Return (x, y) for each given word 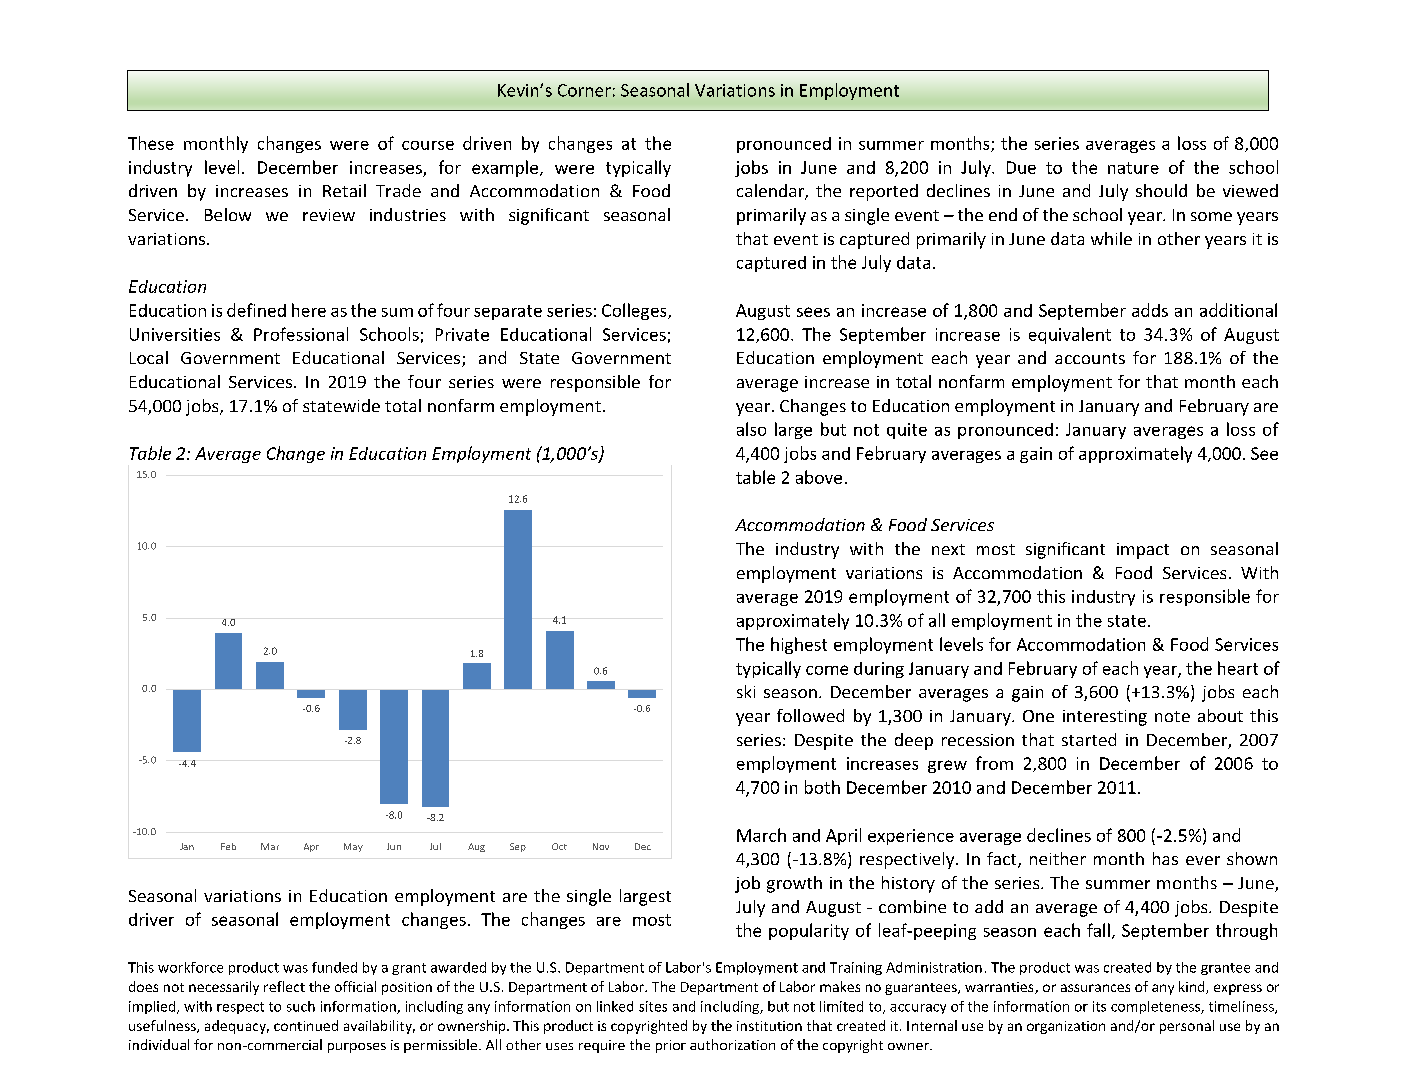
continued (306, 1025)
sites (653, 1006)
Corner (584, 90)
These (151, 143)
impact (1143, 551)
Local (149, 357)
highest (799, 645)
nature (1133, 168)
